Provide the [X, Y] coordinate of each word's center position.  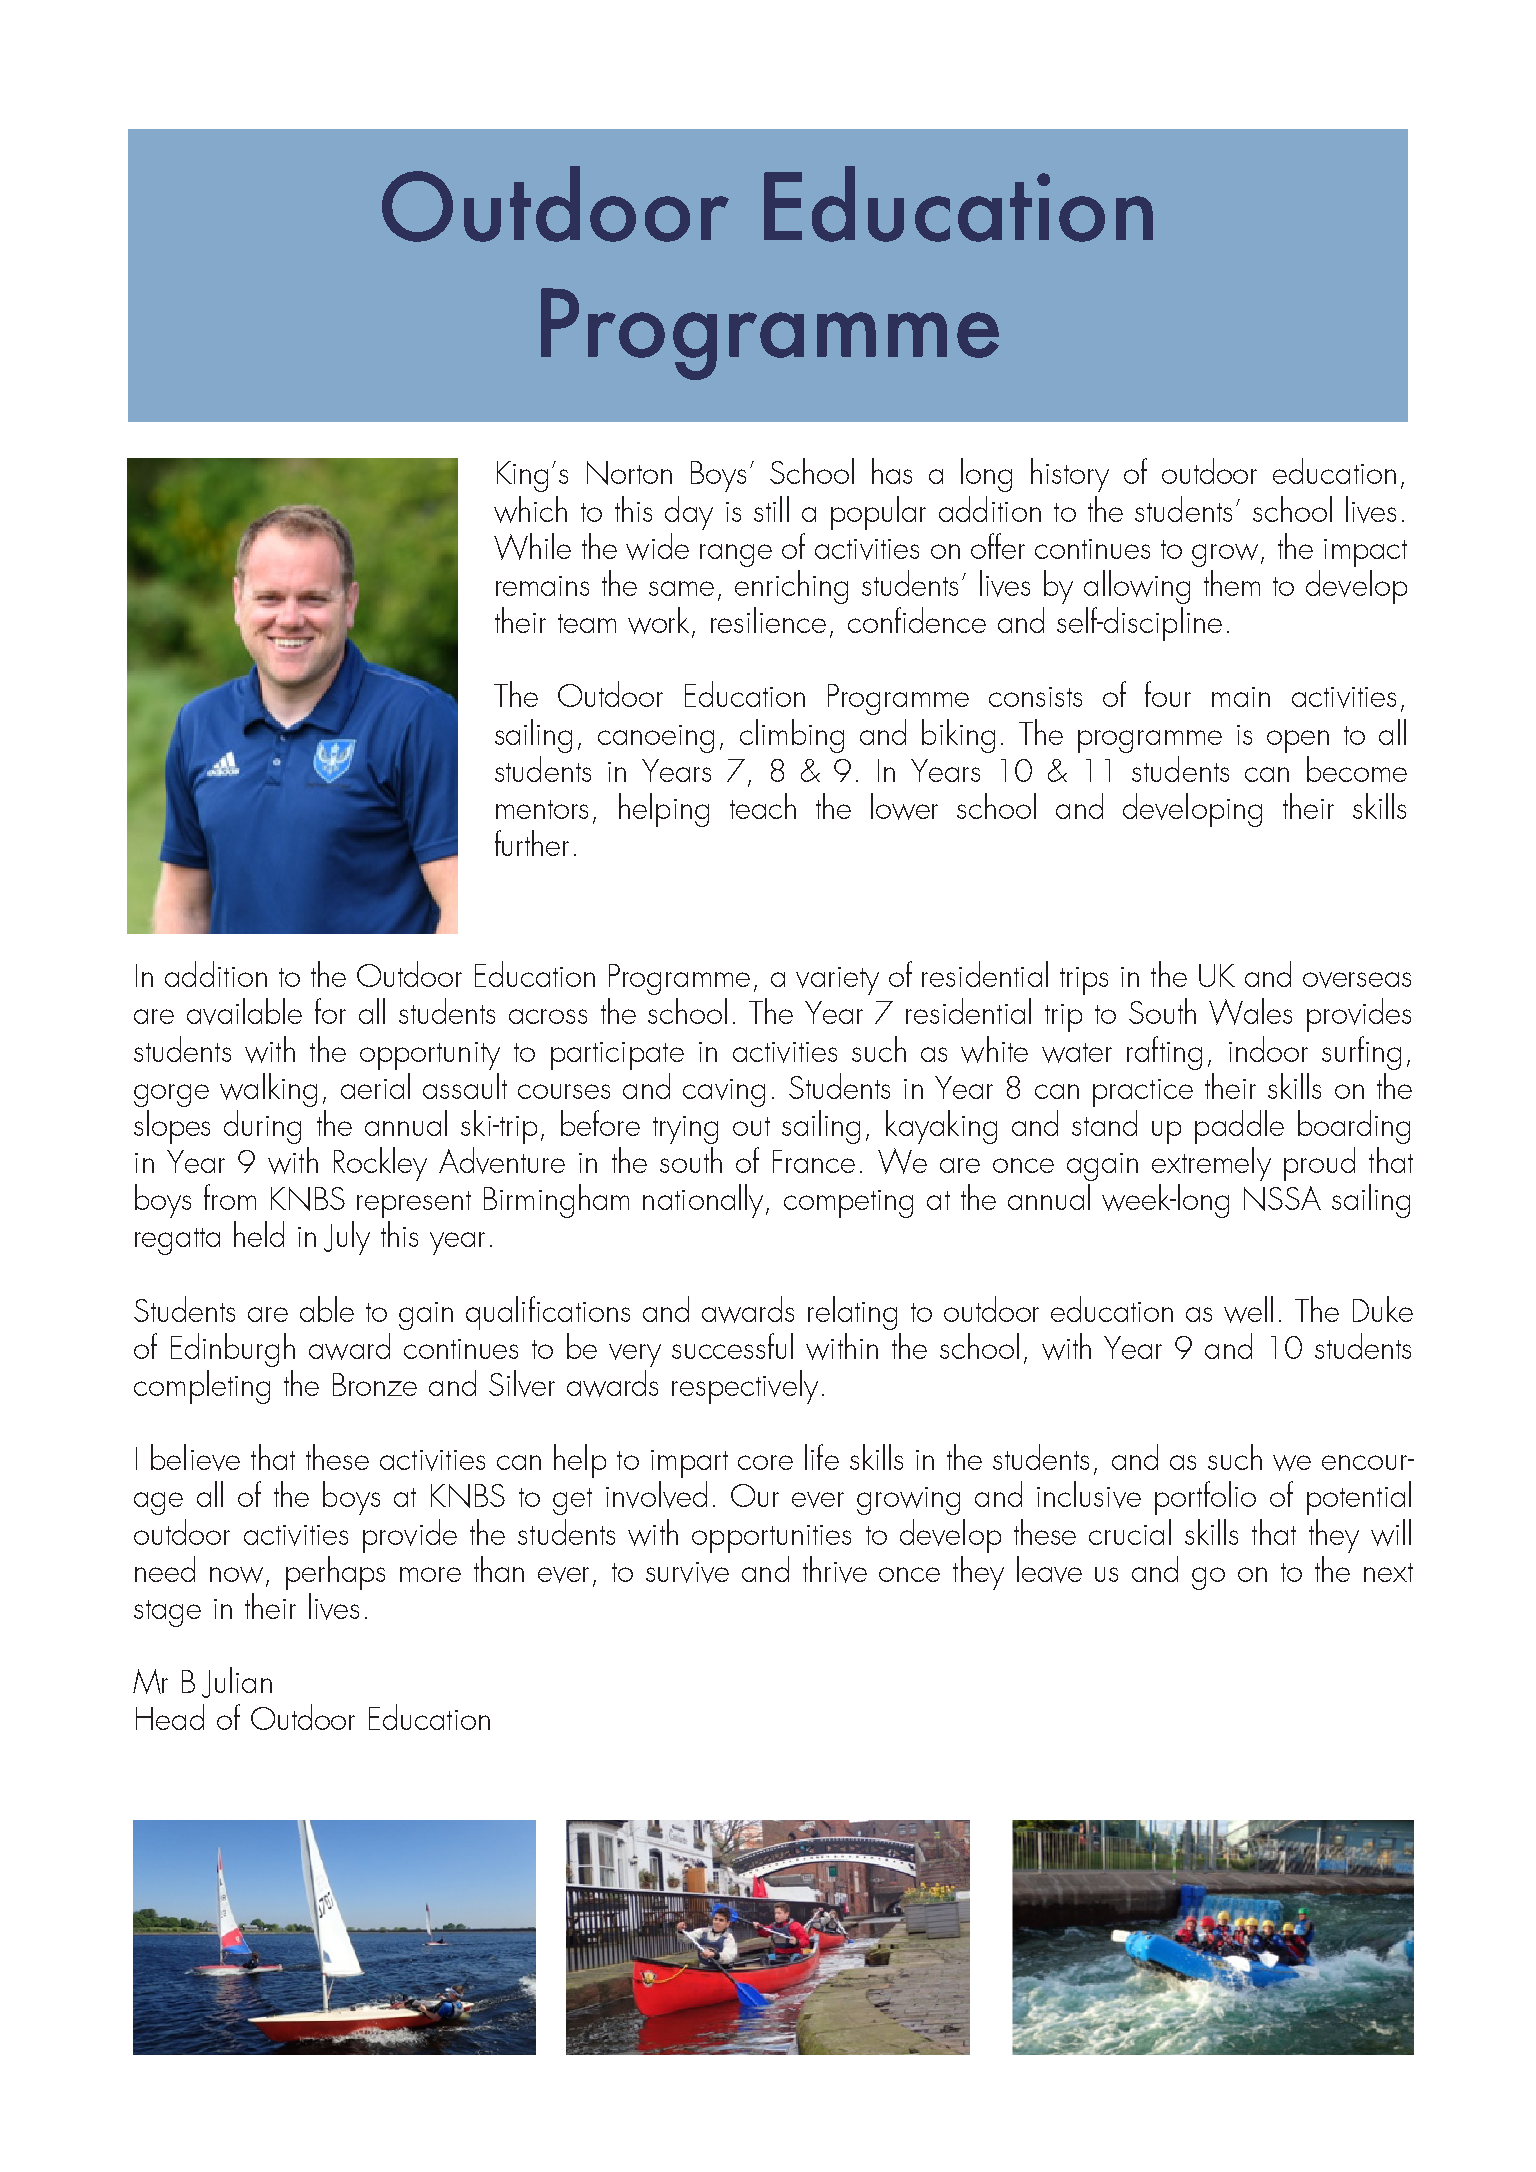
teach [763, 806]
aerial [375, 1086]
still [771, 509]
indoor [1268, 1049]
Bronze [375, 1384]
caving [724, 1093]
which [530, 509]
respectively [745, 1387]
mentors [542, 809]
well [1248, 1309]
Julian [237, 1682]
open [1298, 741]
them [1232, 583]
